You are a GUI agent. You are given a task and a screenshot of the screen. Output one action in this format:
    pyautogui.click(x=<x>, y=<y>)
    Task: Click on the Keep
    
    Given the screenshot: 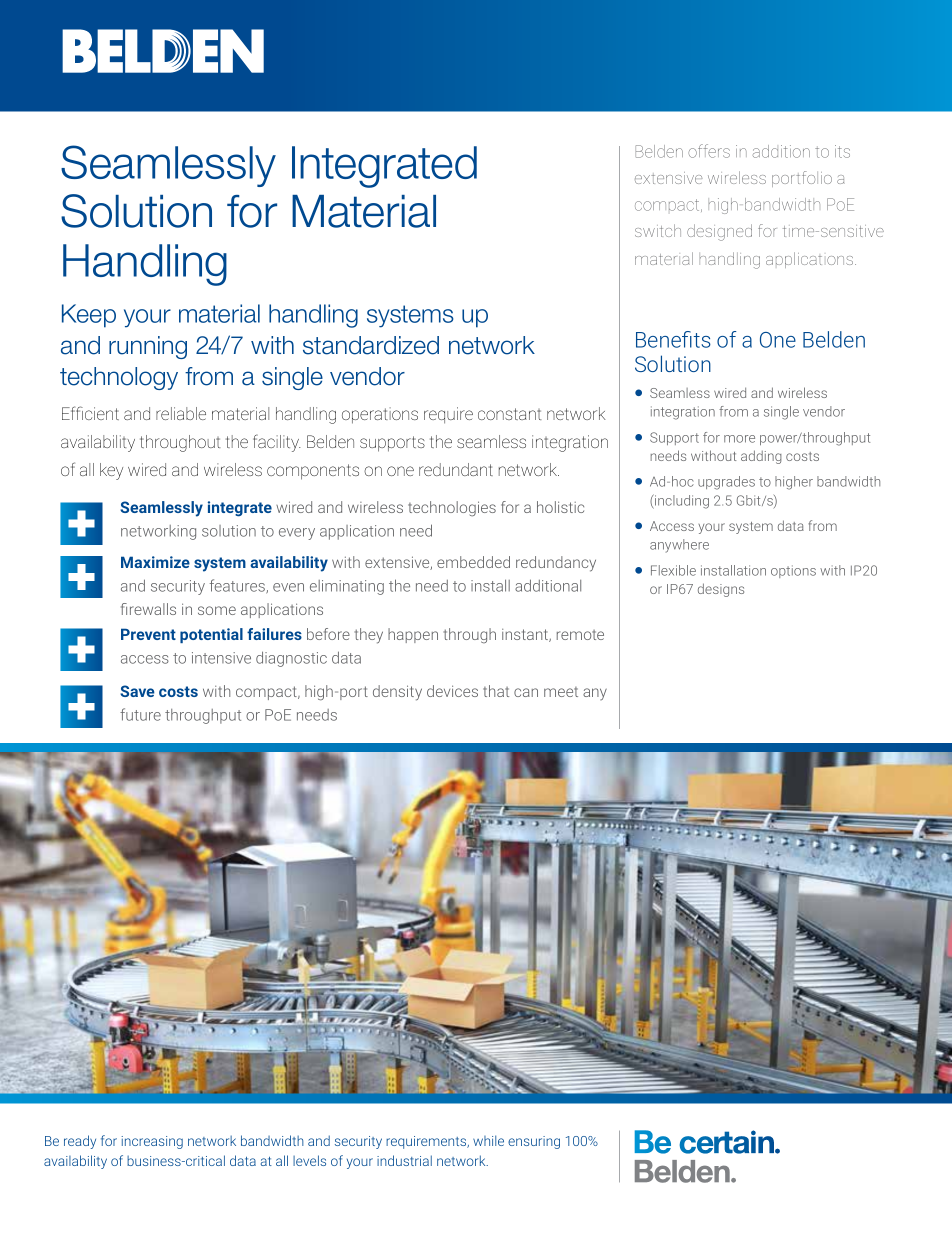 What is the action you would take?
    pyautogui.click(x=89, y=316)
